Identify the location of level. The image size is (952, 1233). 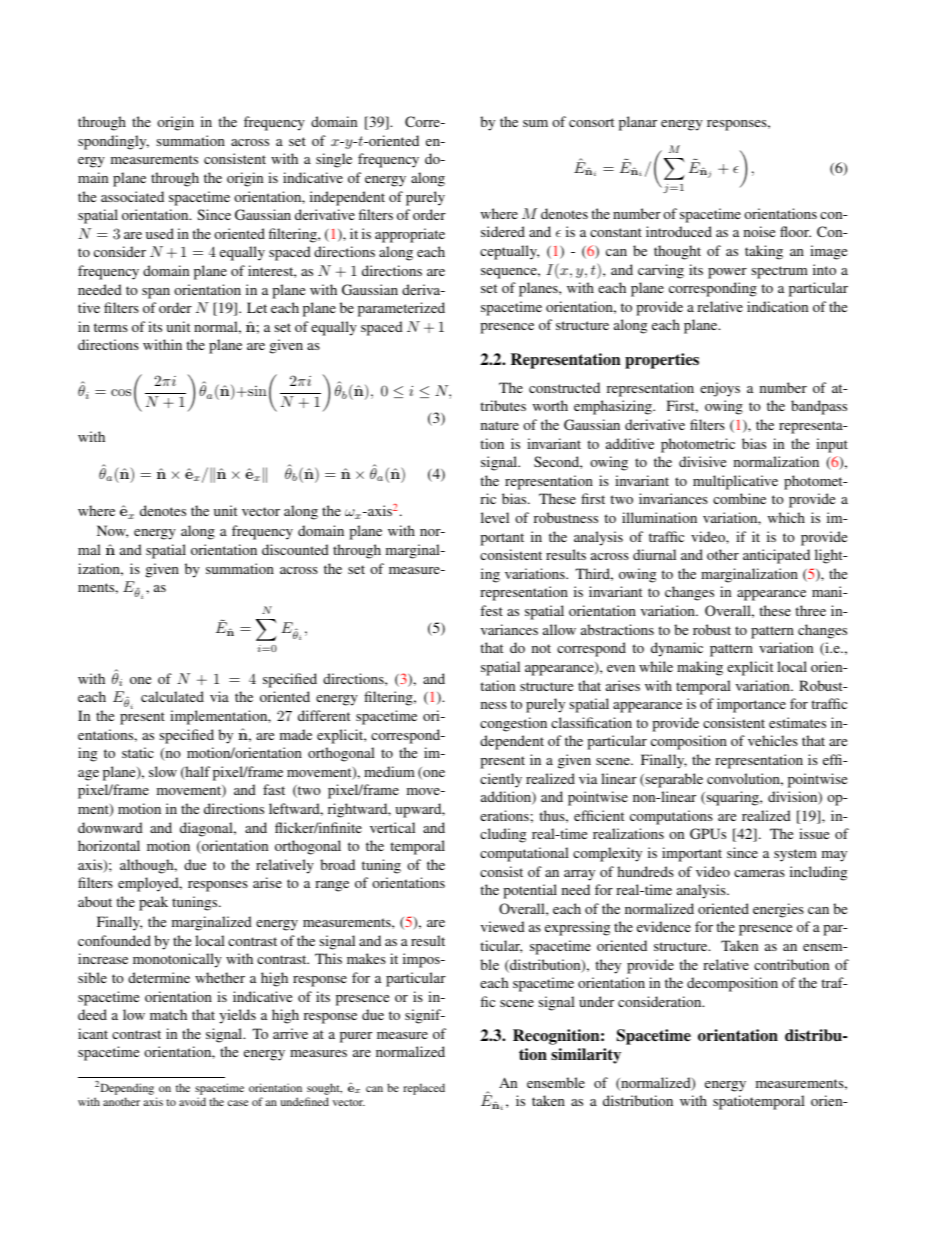
(495, 517).
